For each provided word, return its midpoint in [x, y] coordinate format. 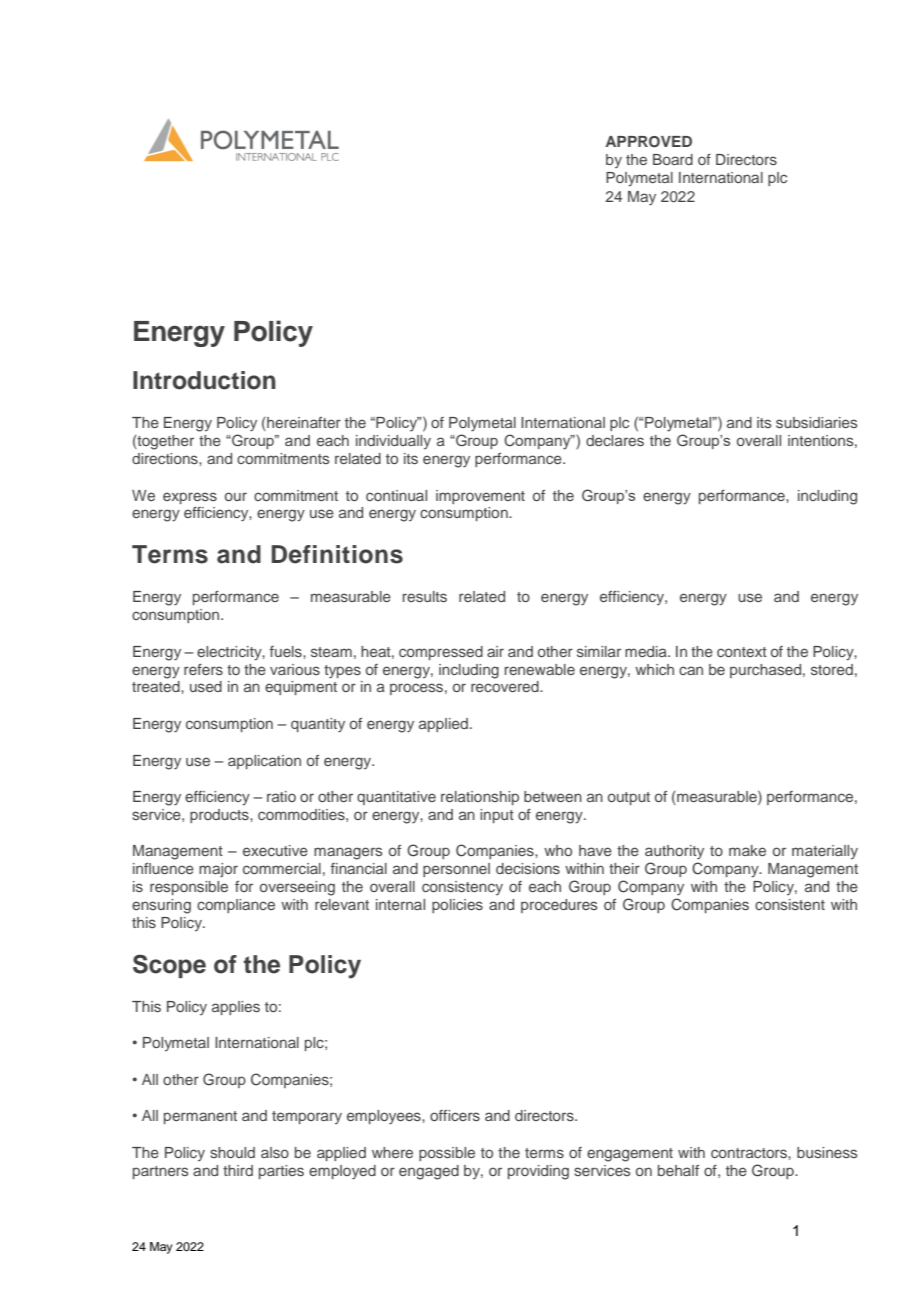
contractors [750, 1153]
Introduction [204, 380]
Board [673, 159]
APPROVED [648, 142]
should [232, 1152]
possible [447, 1154]
